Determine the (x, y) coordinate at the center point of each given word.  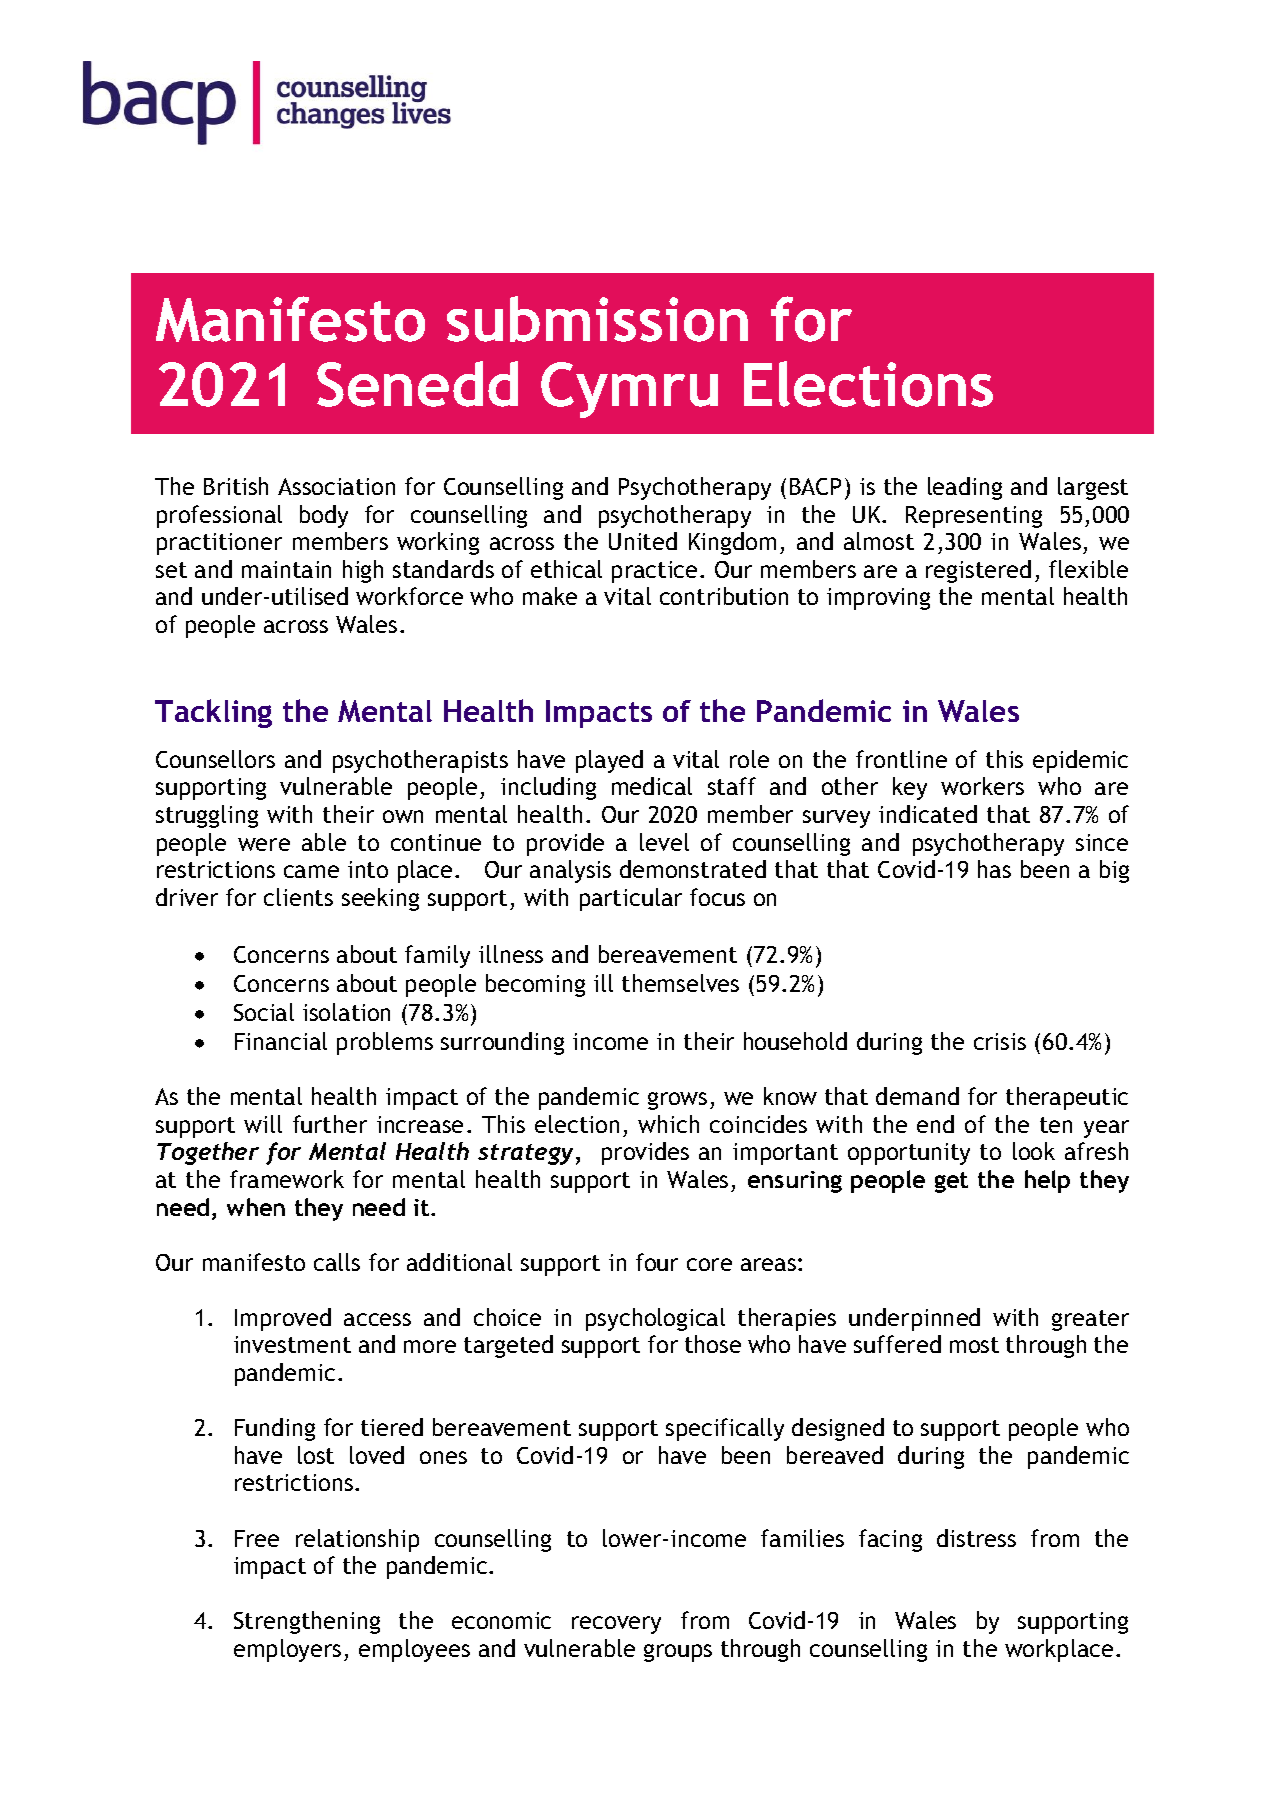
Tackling (213, 713)
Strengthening (307, 1622)
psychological (655, 1319)
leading (965, 488)
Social (264, 1012)
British (236, 486)
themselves (680, 983)
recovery (616, 1625)
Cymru (629, 390)
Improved (283, 1319)
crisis (1000, 1041)
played (609, 761)
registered (978, 571)
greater (1090, 1320)
